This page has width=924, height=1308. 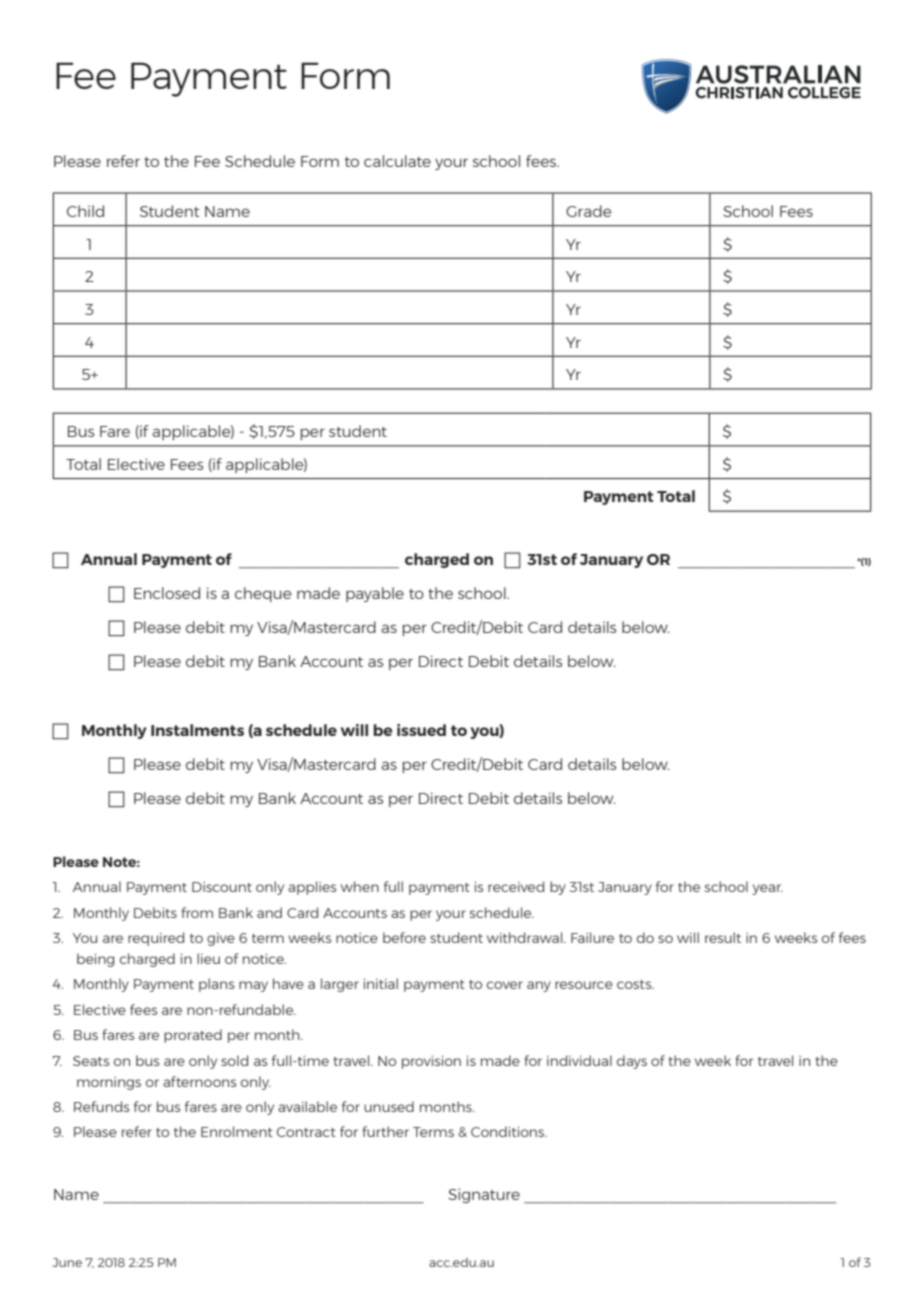 I want to click on calculate, so click(x=397, y=161).
